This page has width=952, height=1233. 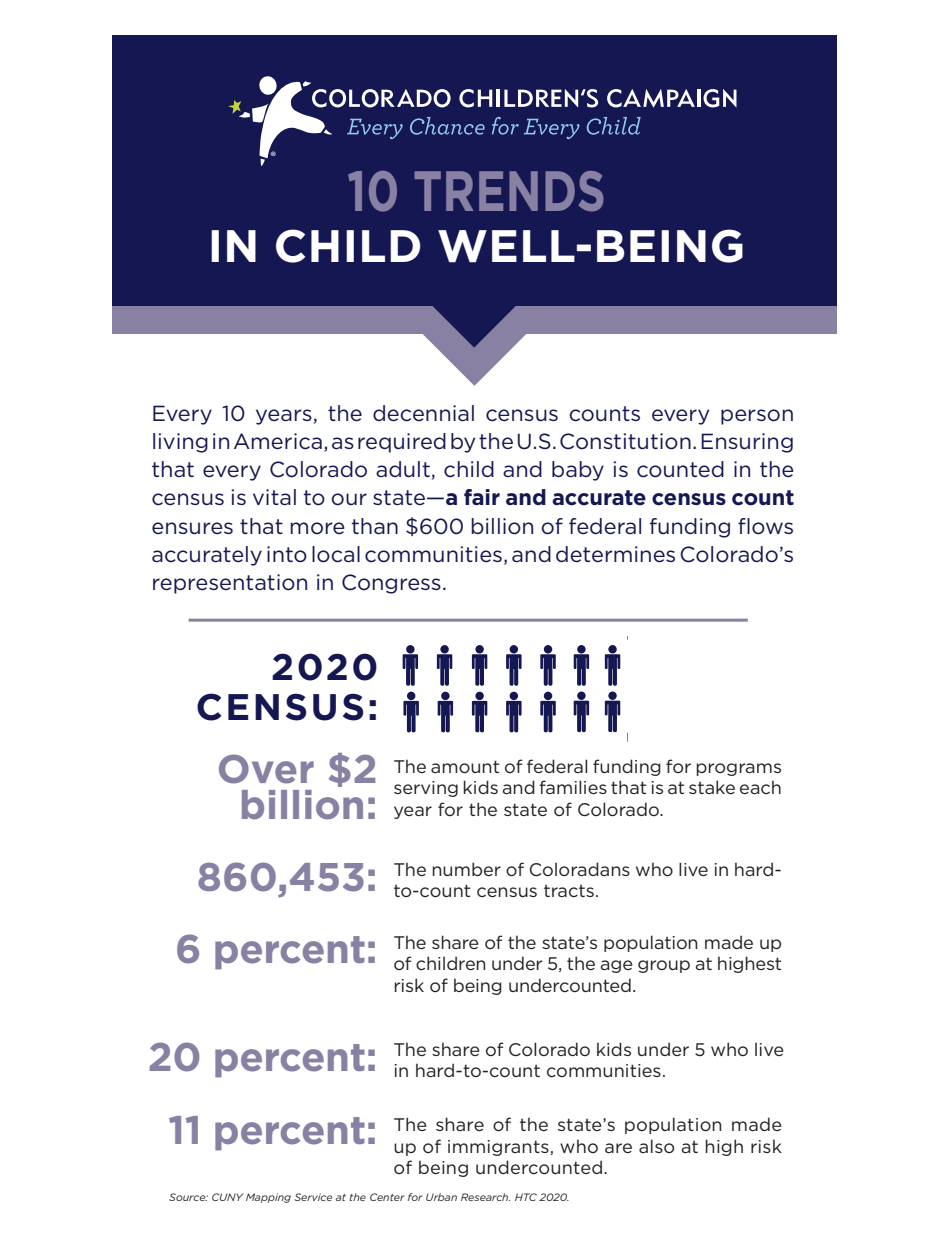 I want to click on Over, so click(x=266, y=769).
